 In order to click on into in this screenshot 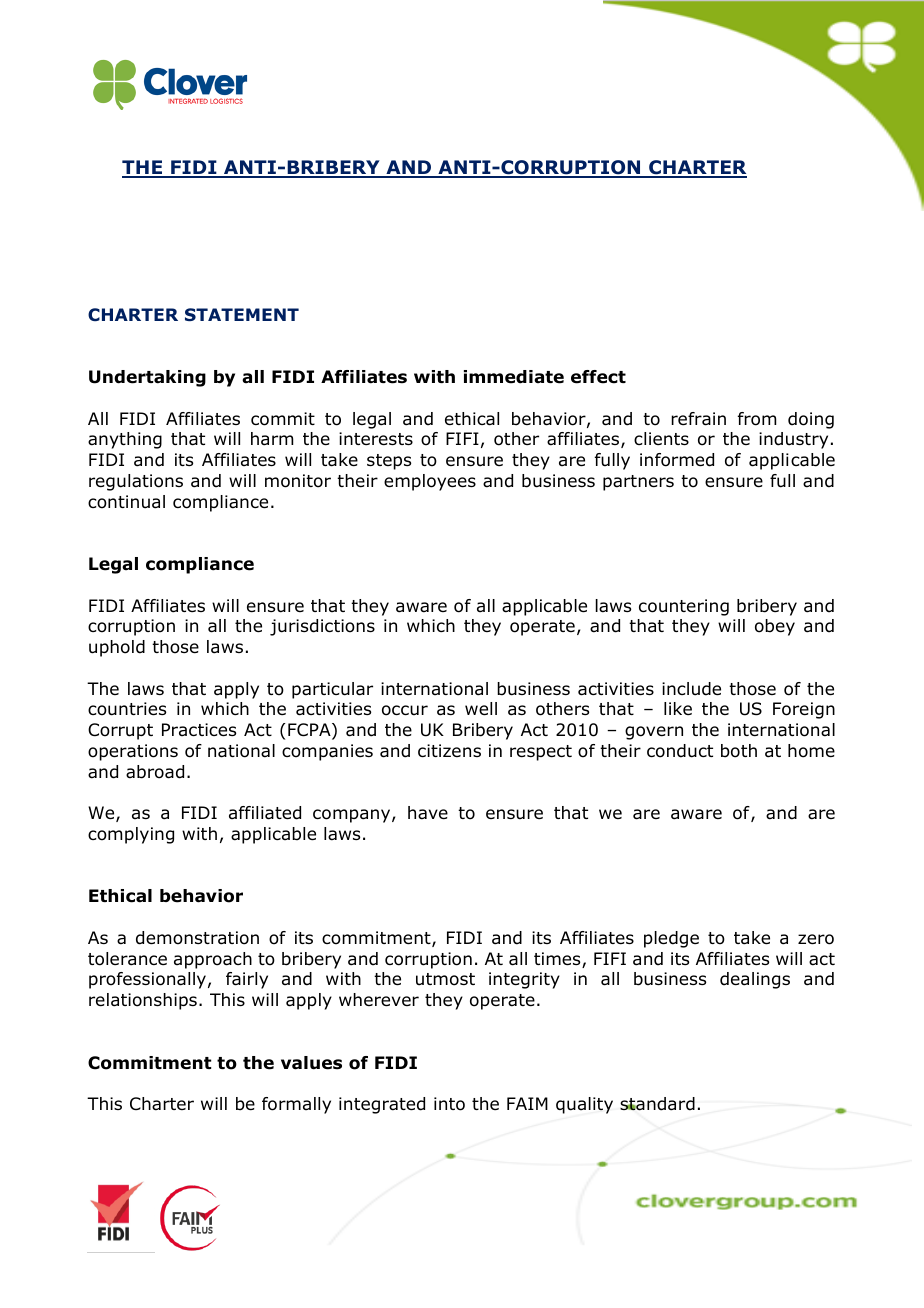, I will do `click(449, 1104)`.
